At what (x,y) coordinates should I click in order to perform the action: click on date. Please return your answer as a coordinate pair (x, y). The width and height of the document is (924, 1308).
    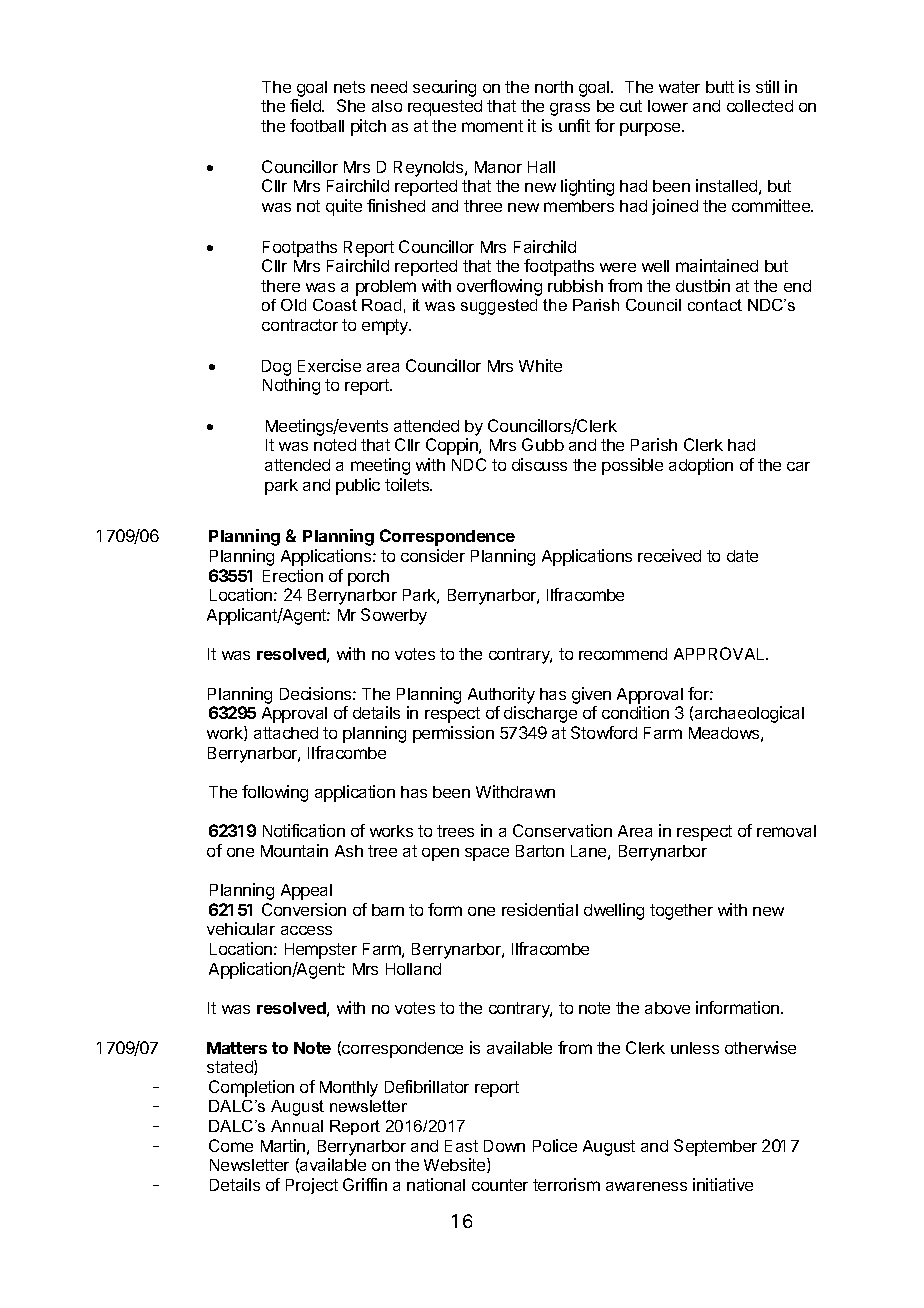
    Looking at the image, I should click on (742, 556).
